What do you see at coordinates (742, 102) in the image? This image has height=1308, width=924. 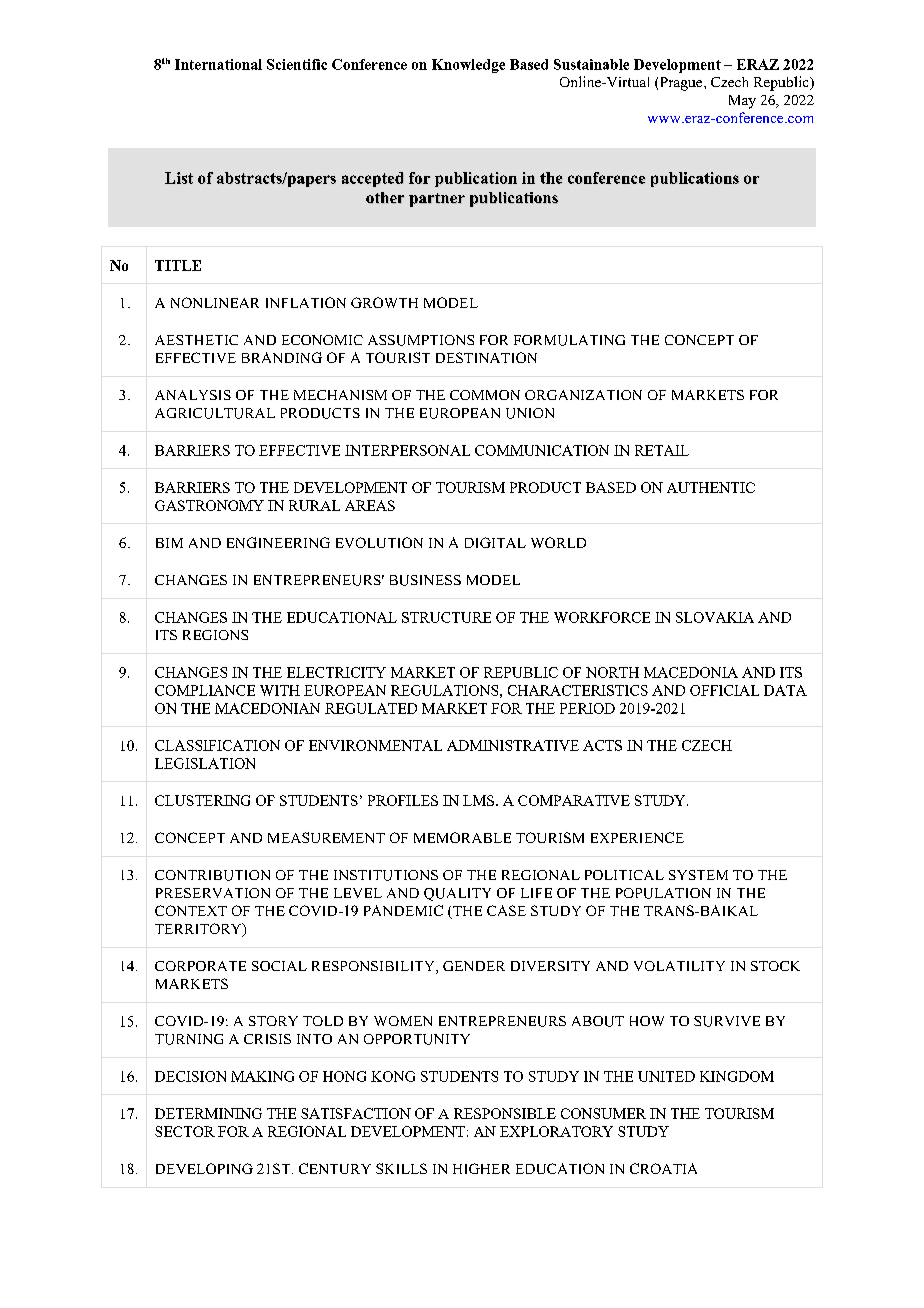 I see `May` at bounding box center [742, 102].
